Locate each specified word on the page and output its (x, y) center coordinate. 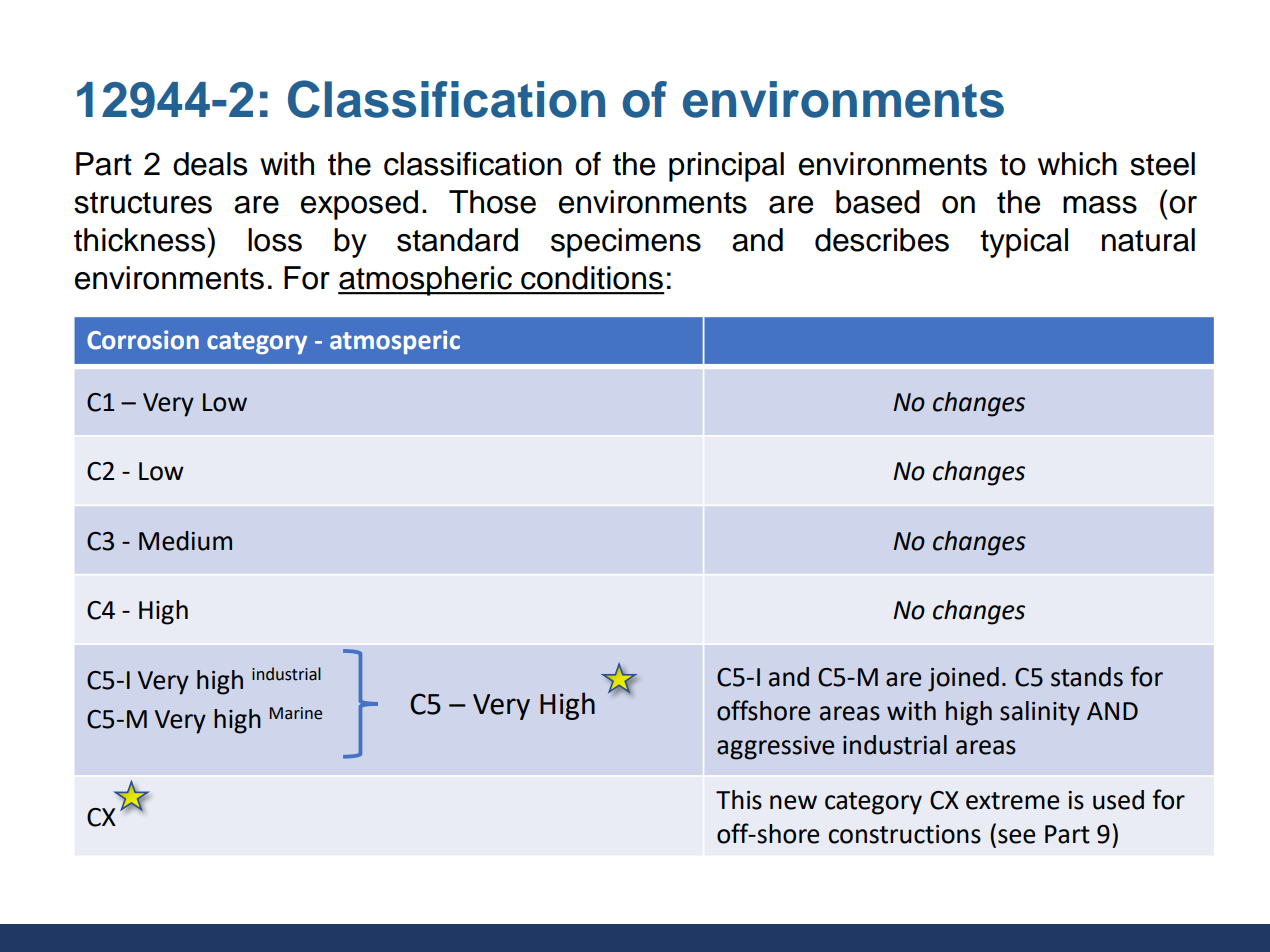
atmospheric (426, 281)
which (1077, 164)
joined (963, 679)
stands (1087, 677)
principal (726, 167)
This (739, 800)
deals (210, 164)
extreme (1012, 801)
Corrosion (143, 340)
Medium (185, 541)
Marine (295, 713)
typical (1024, 243)
